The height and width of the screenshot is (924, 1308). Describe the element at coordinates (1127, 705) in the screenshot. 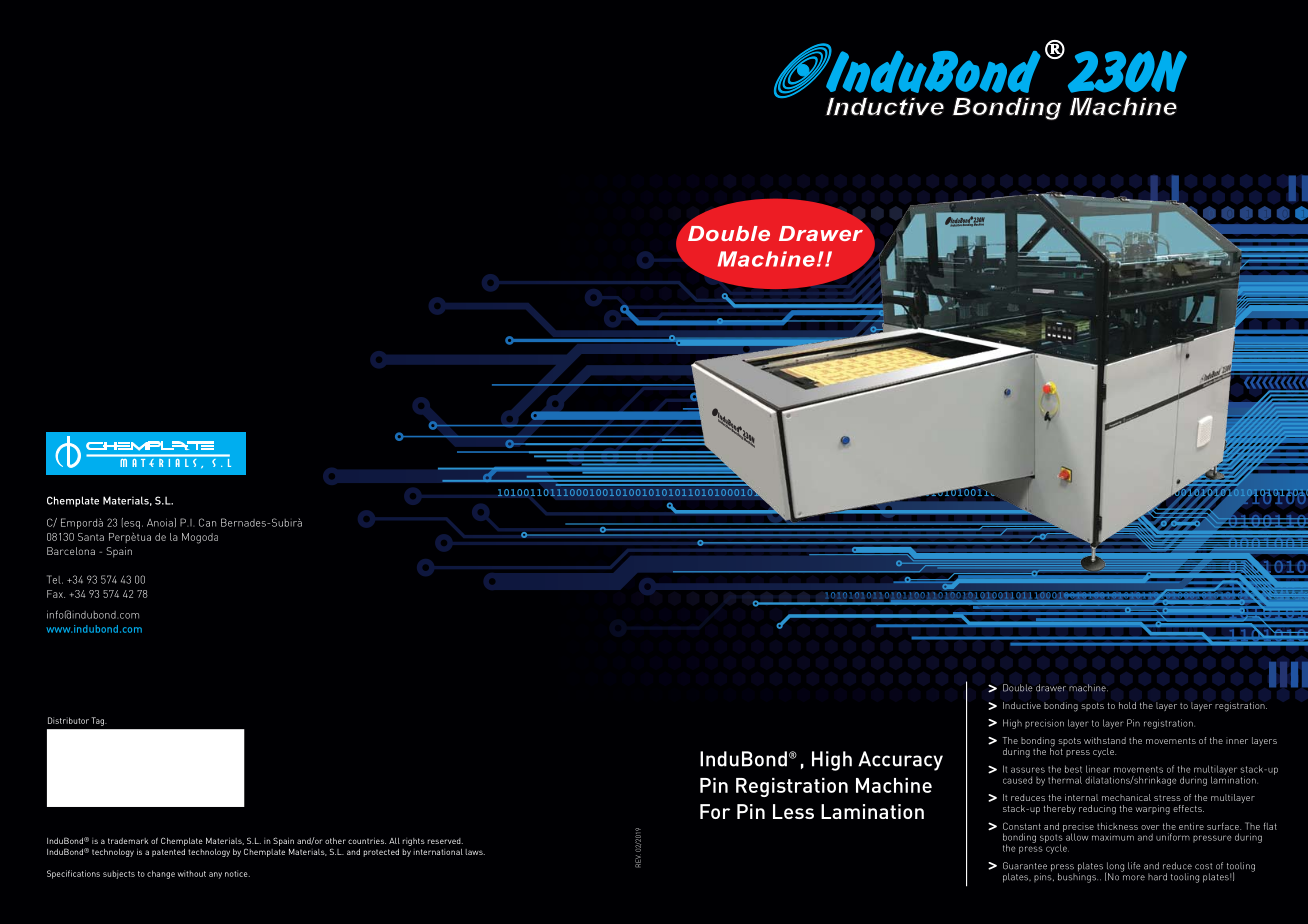

I see `hold` at that location.
